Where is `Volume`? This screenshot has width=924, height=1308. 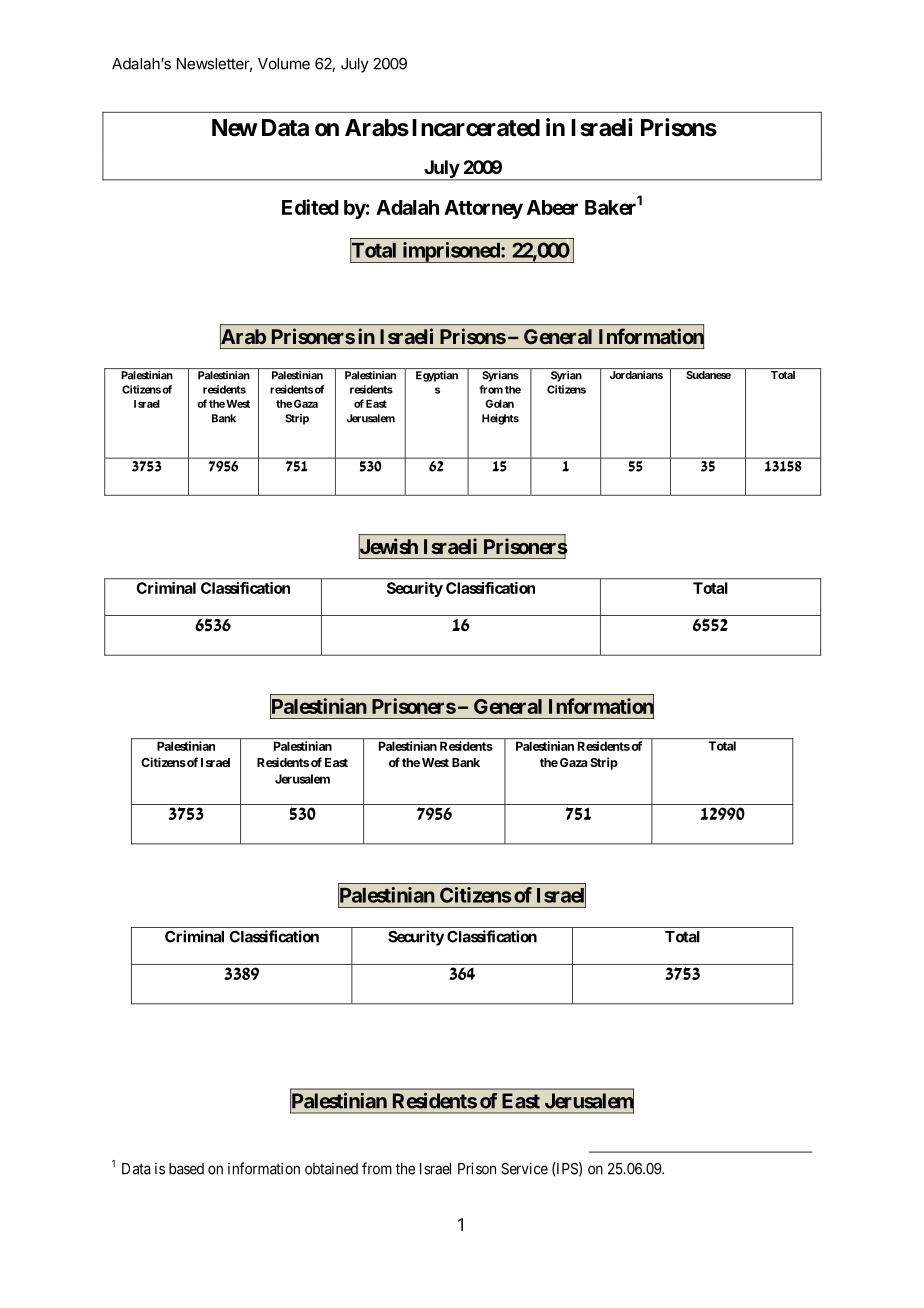
Volume is located at coordinates (284, 64).
